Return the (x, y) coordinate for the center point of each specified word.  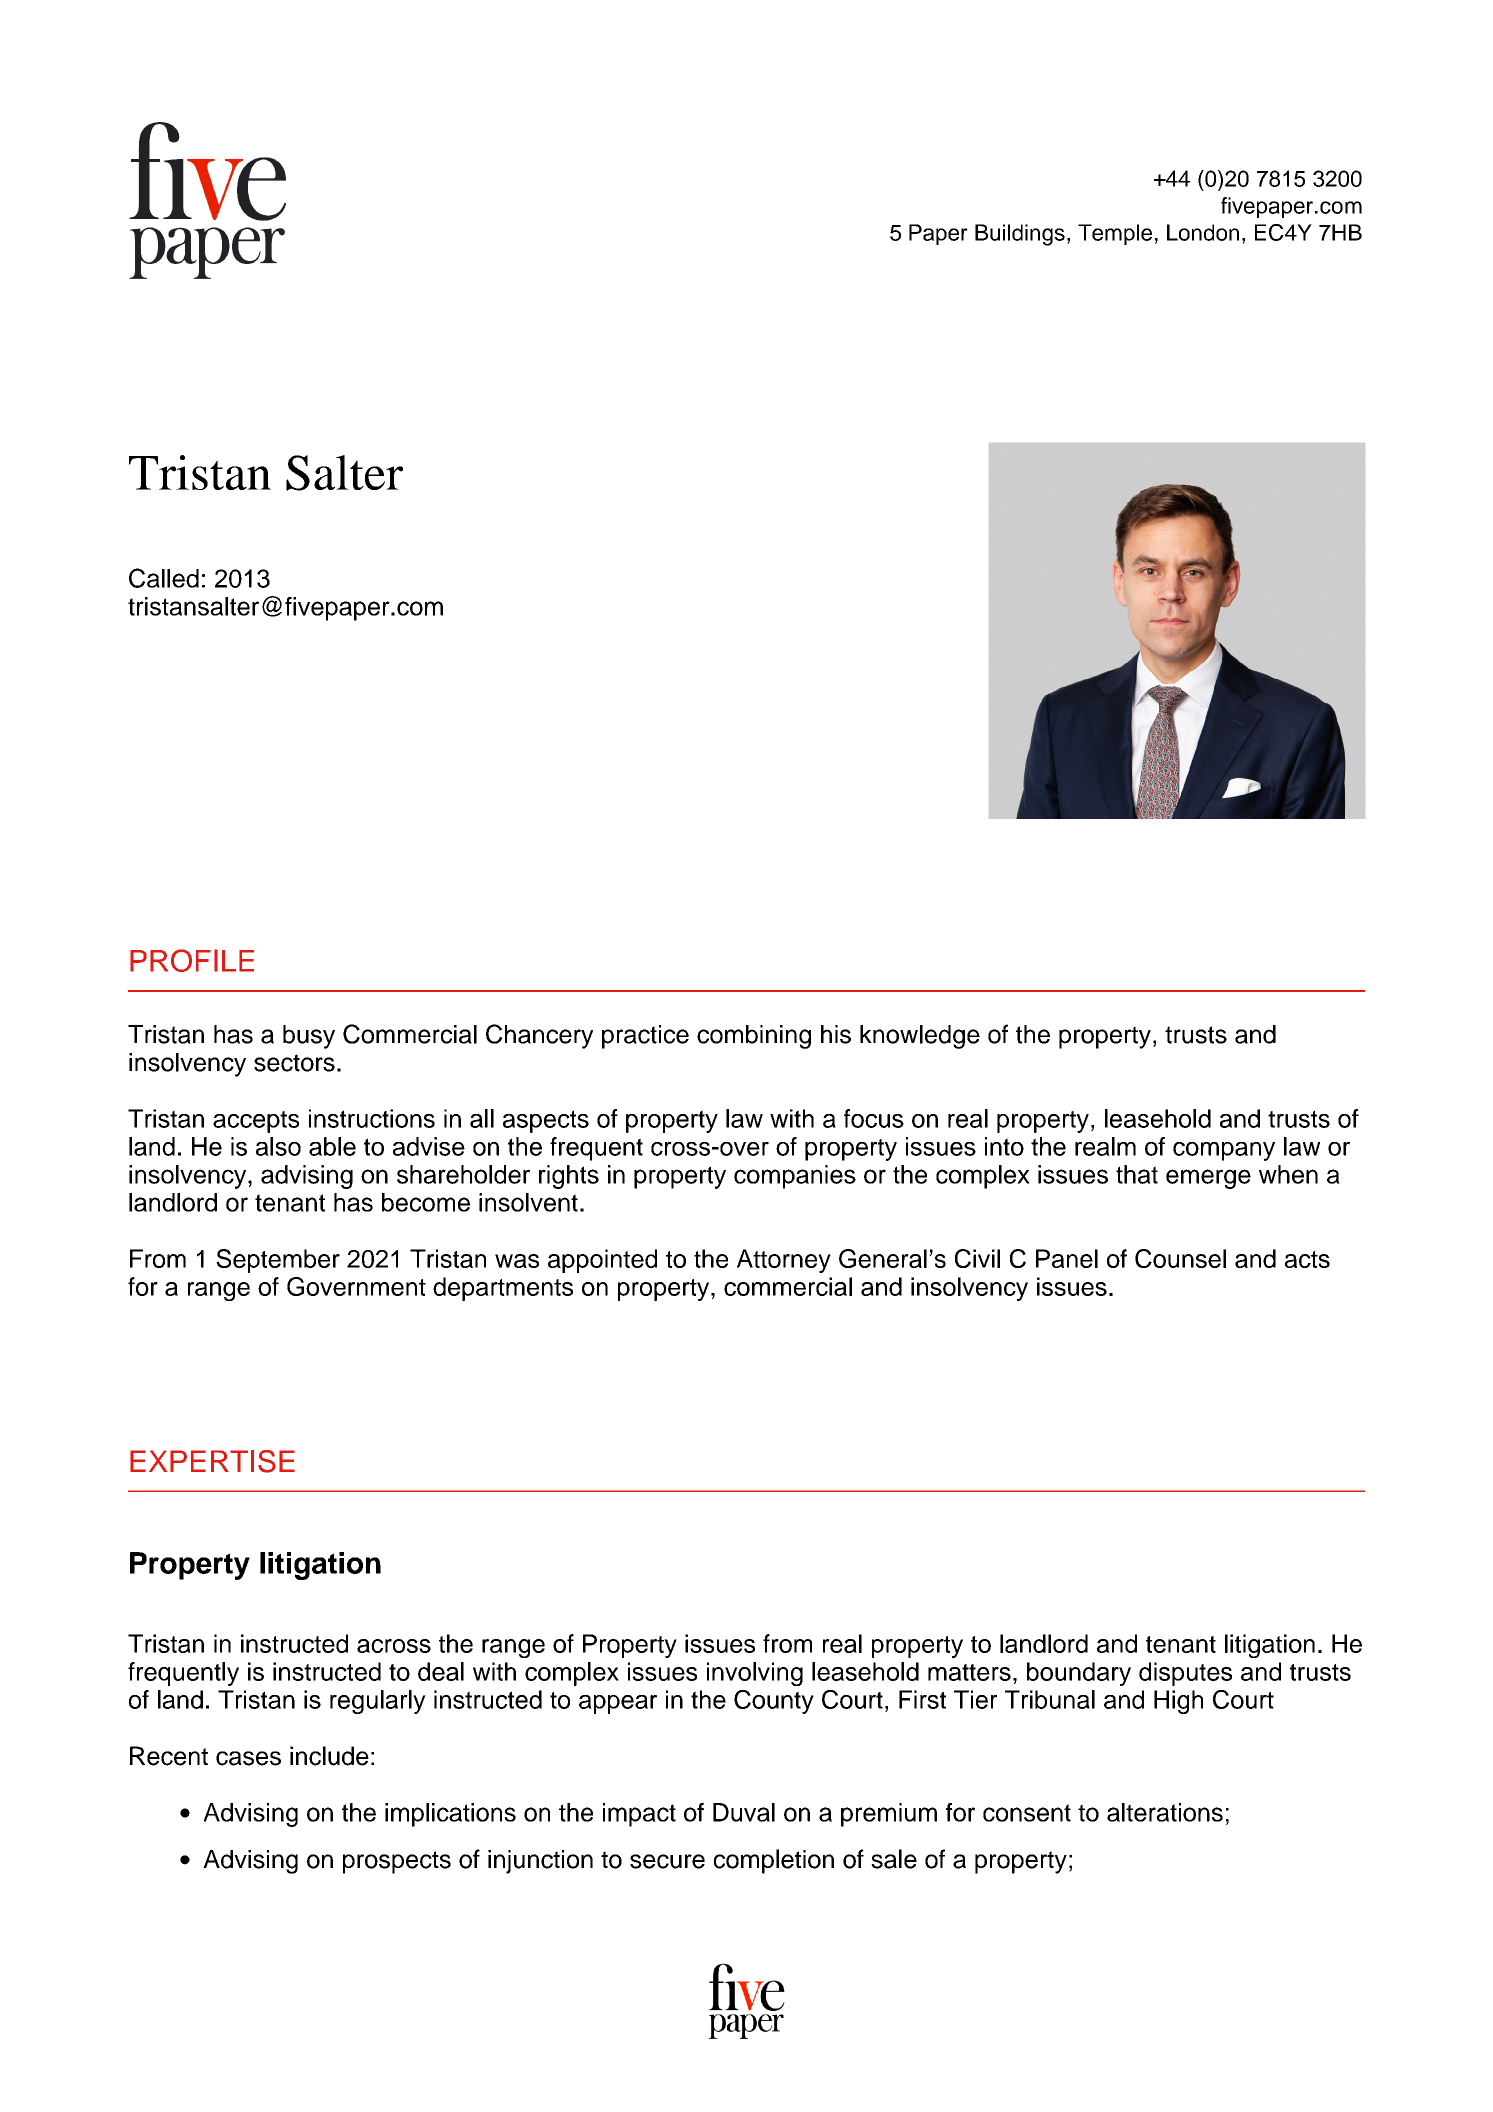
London (1203, 232)
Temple (1115, 234)
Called (164, 578)
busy (309, 1037)
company (1224, 1151)
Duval (744, 1812)
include (329, 1756)
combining (754, 1037)
